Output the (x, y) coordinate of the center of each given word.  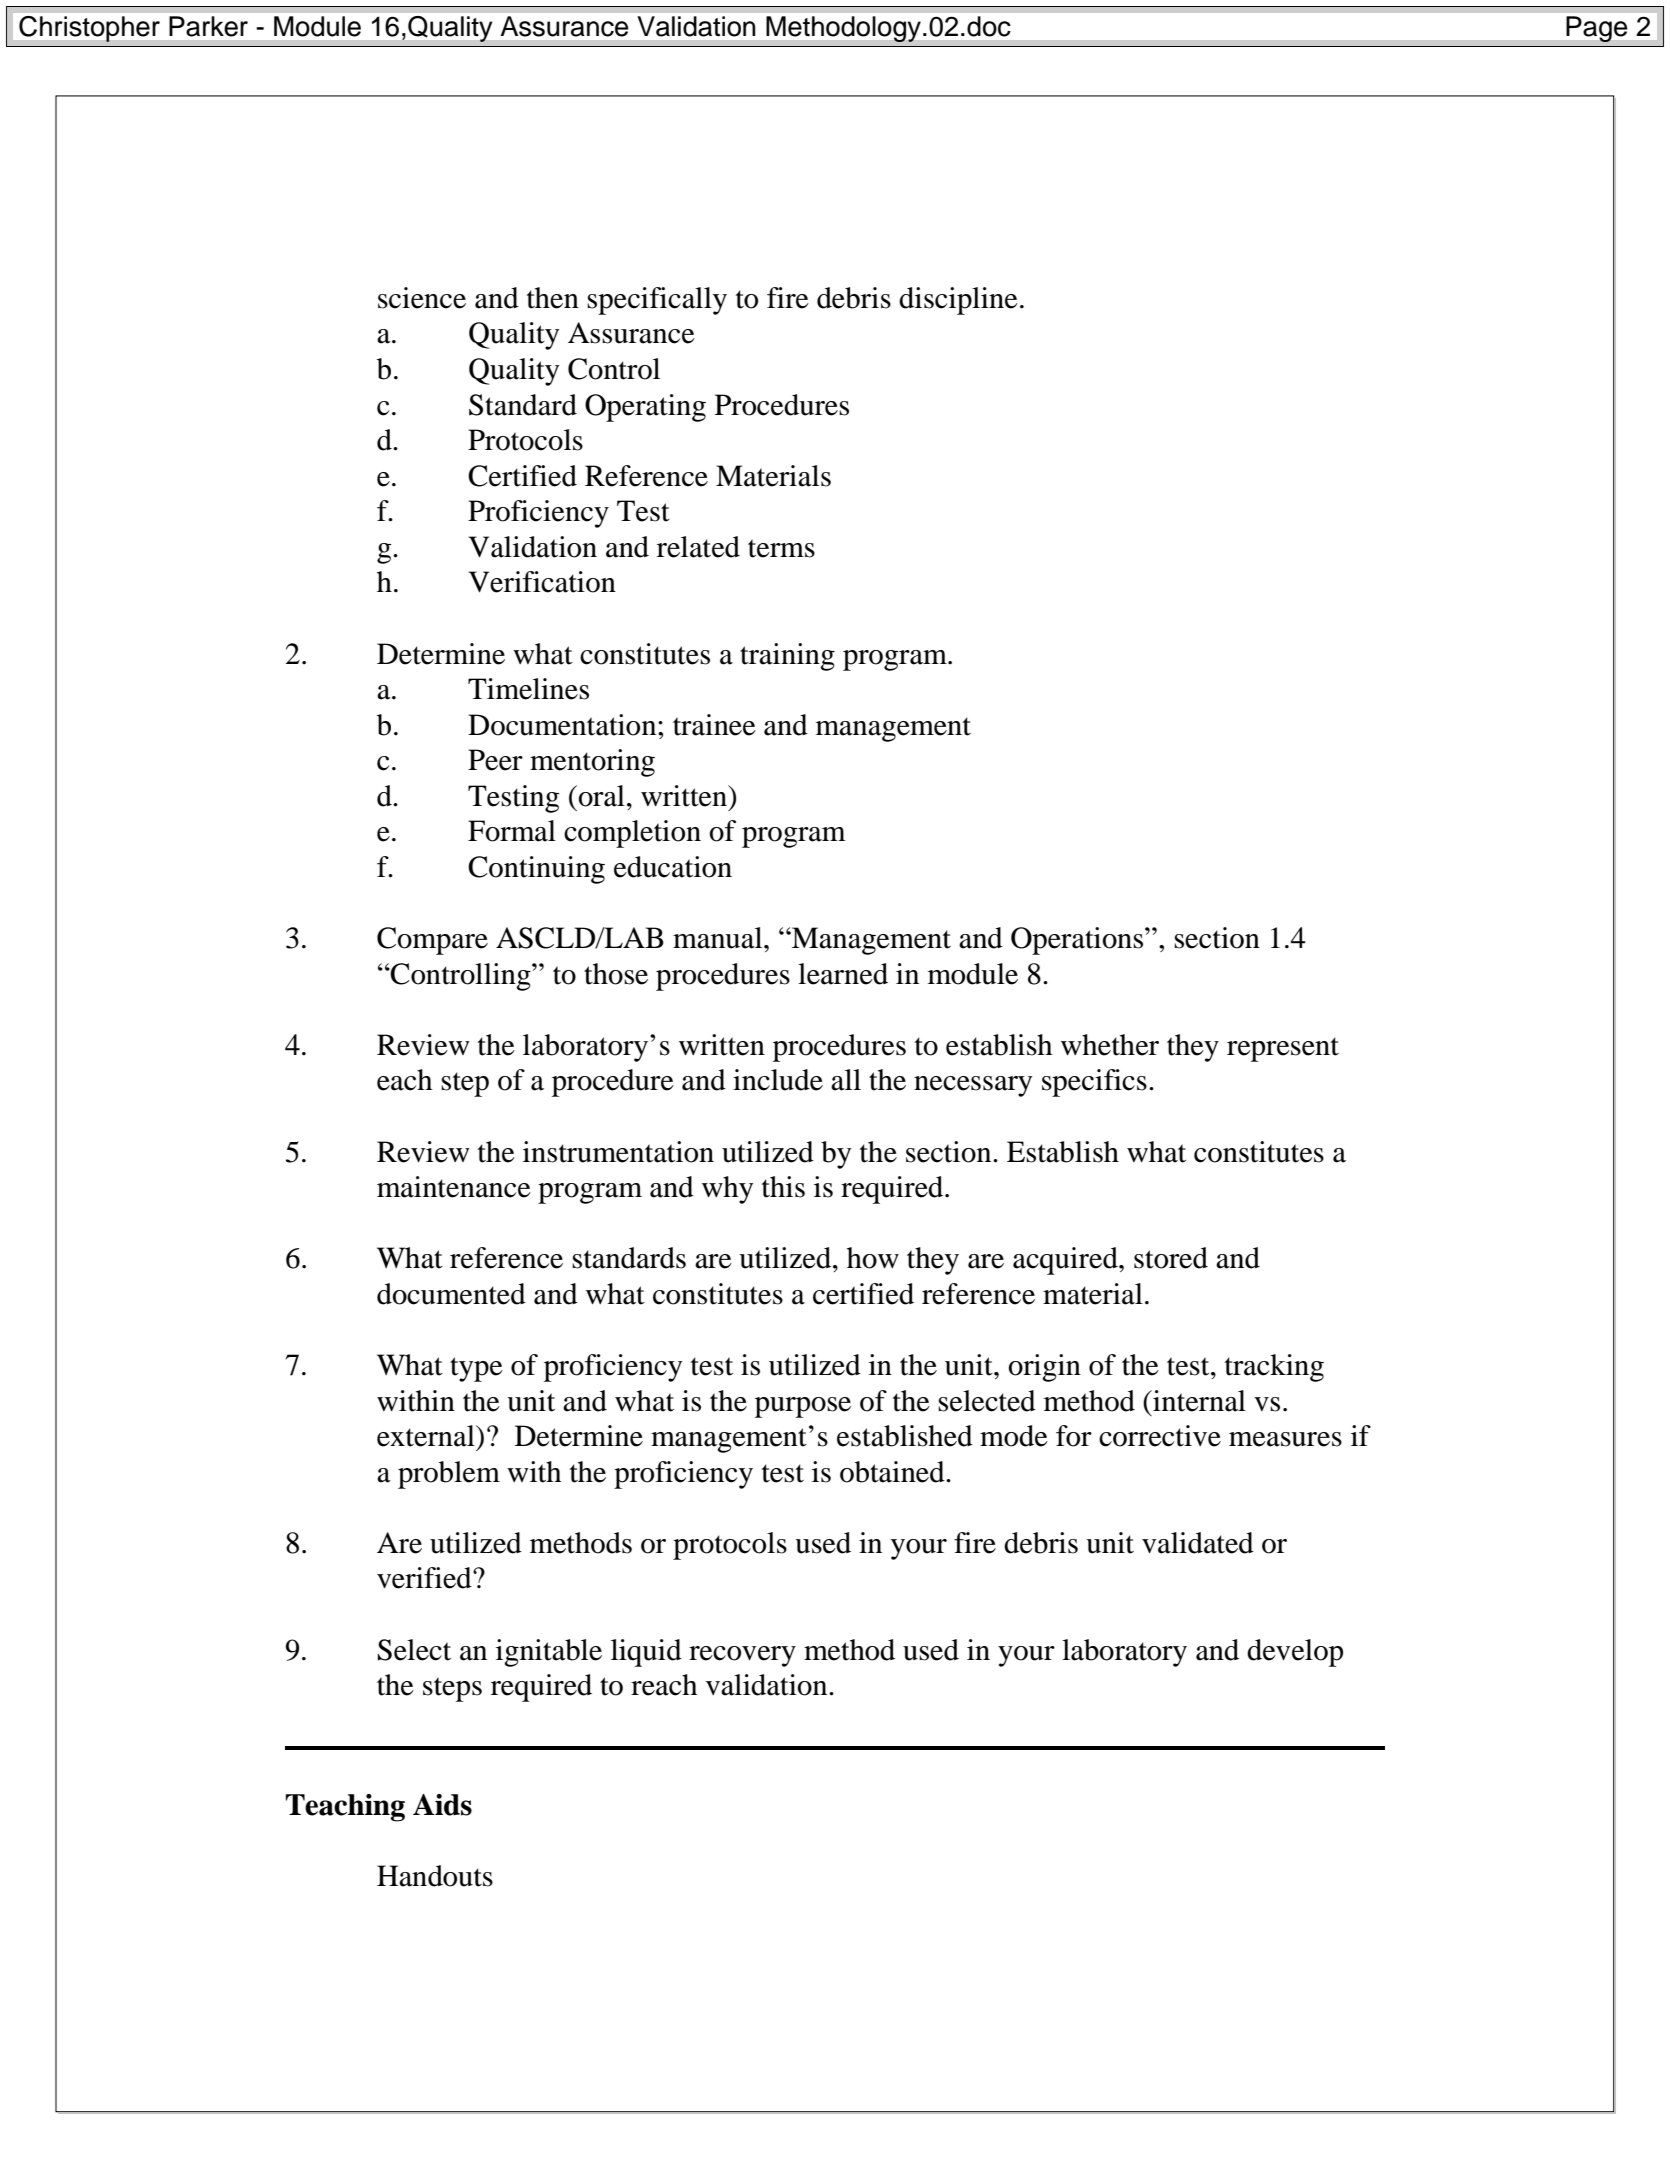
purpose (803, 1407)
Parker (208, 26)
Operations (1078, 941)
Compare (432, 941)
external (427, 1436)
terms (781, 548)
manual (719, 938)
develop (1295, 1653)
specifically (657, 301)
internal (1198, 1401)
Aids (442, 1805)
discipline (958, 301)
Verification (542, 582)
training (787, 657)
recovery (742, 1656)
